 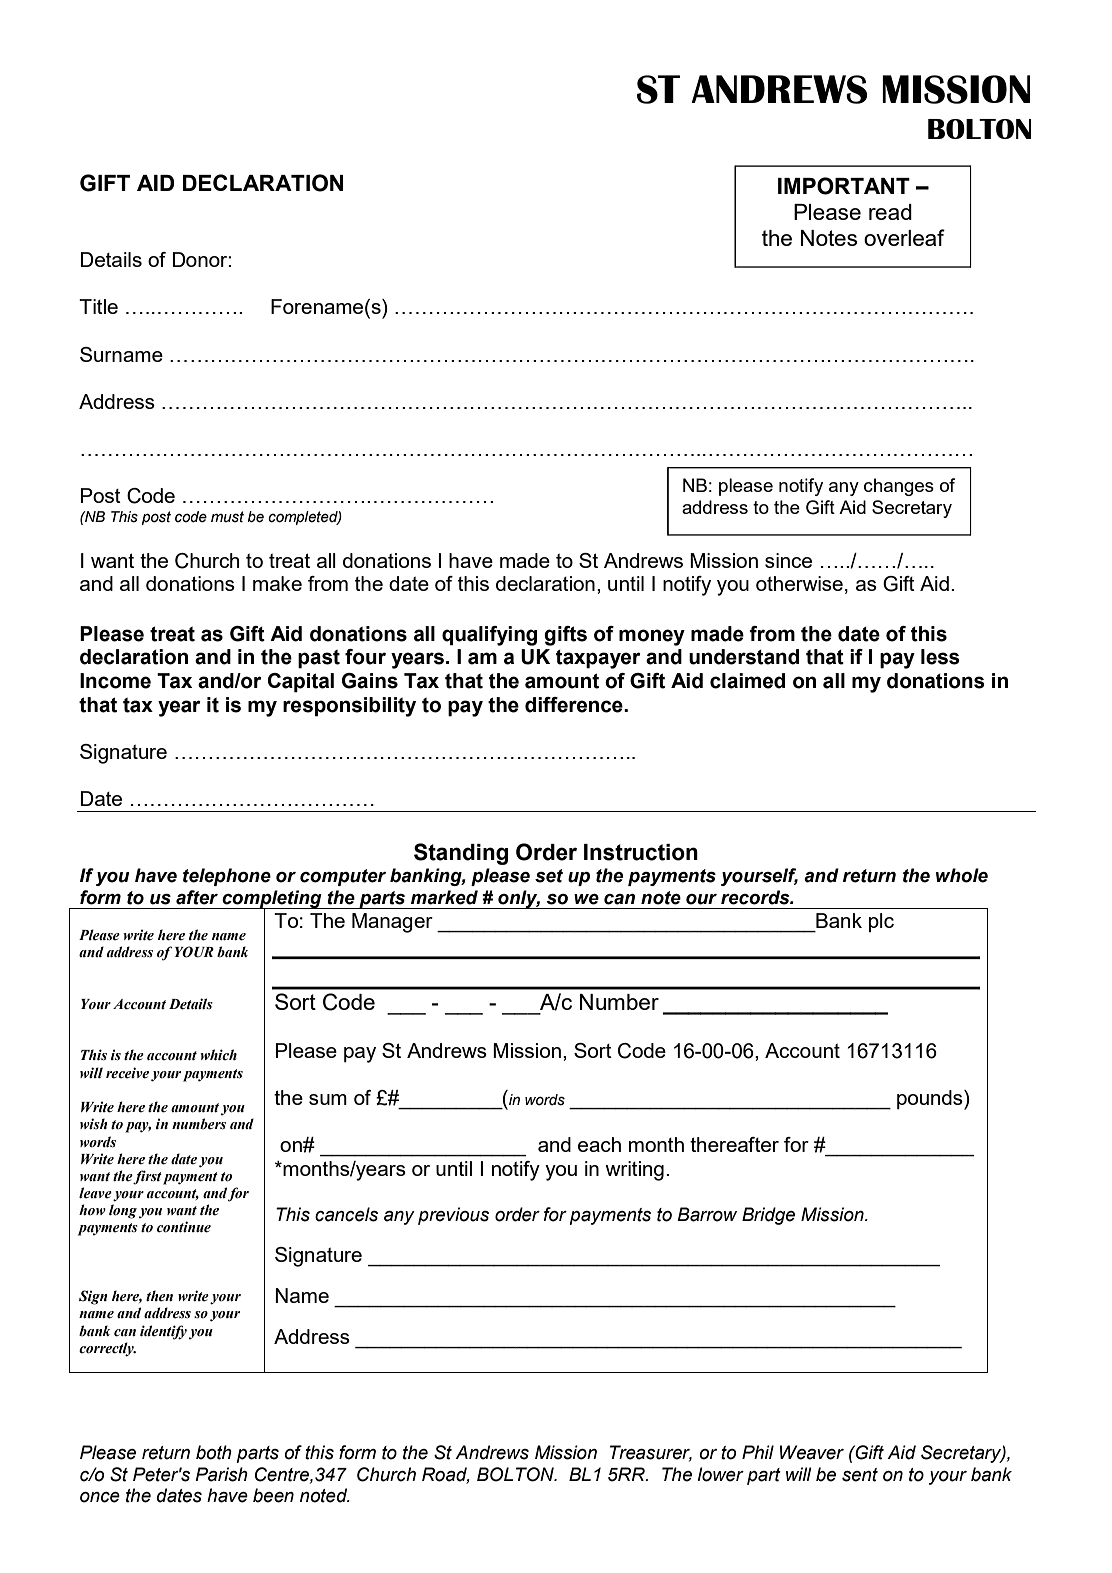 I want to click on both, so click(x=214, y=1452).
